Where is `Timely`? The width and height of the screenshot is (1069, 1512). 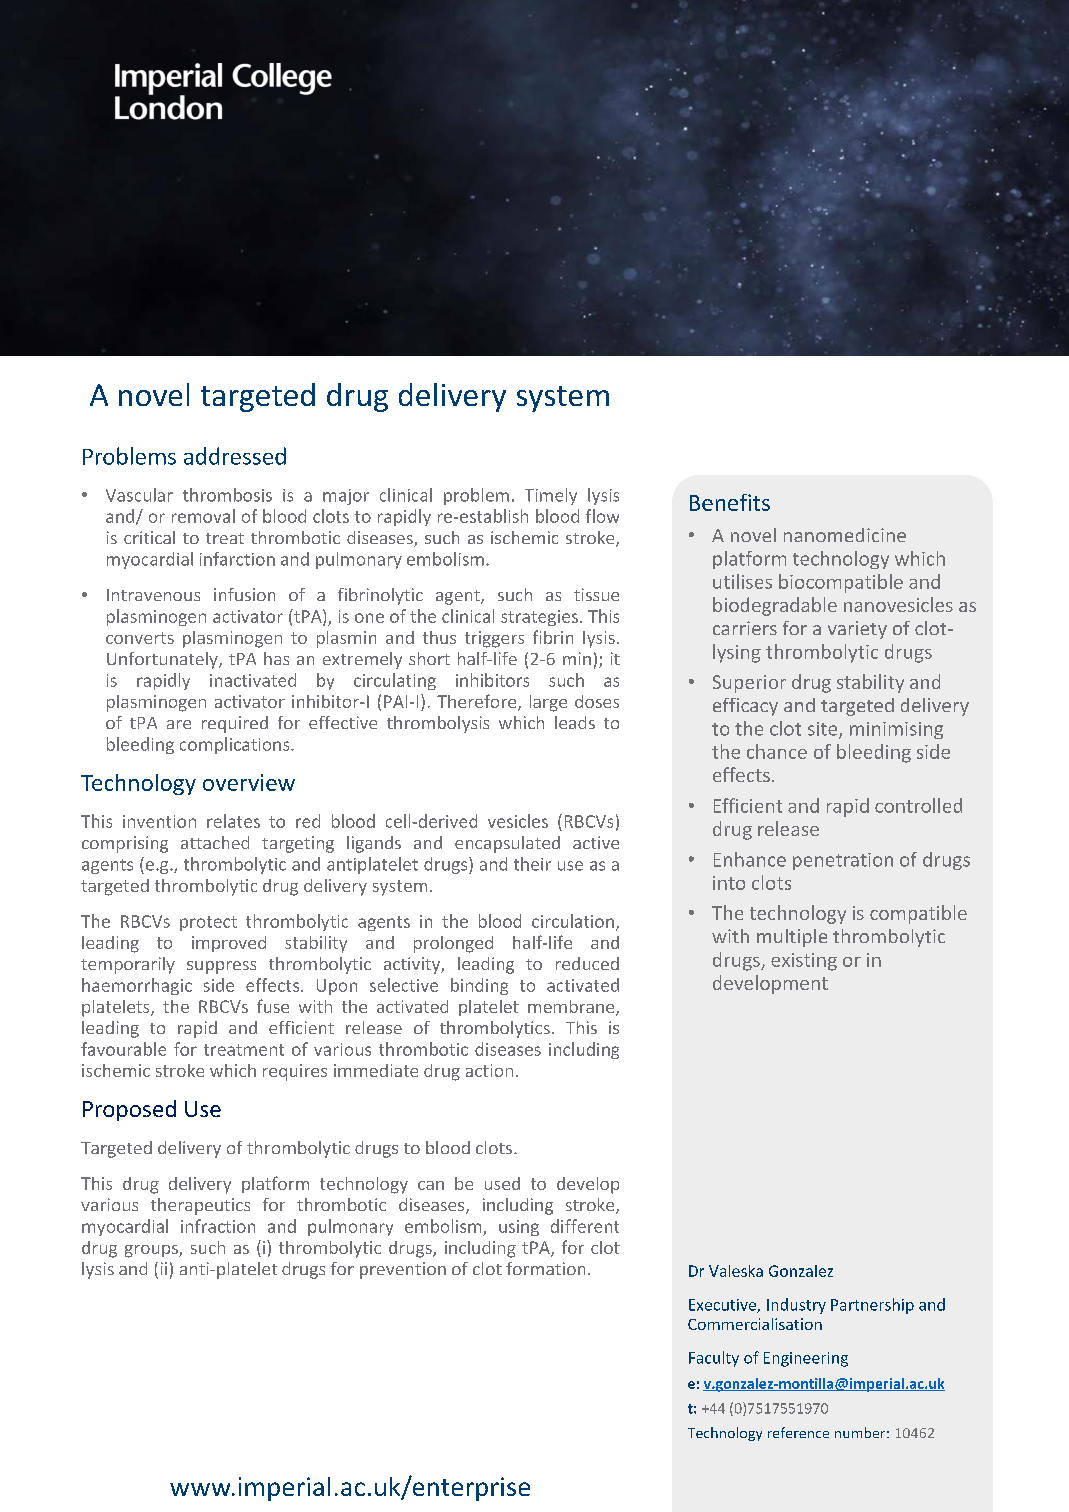
Timely is located at coordinates (551, 496).
